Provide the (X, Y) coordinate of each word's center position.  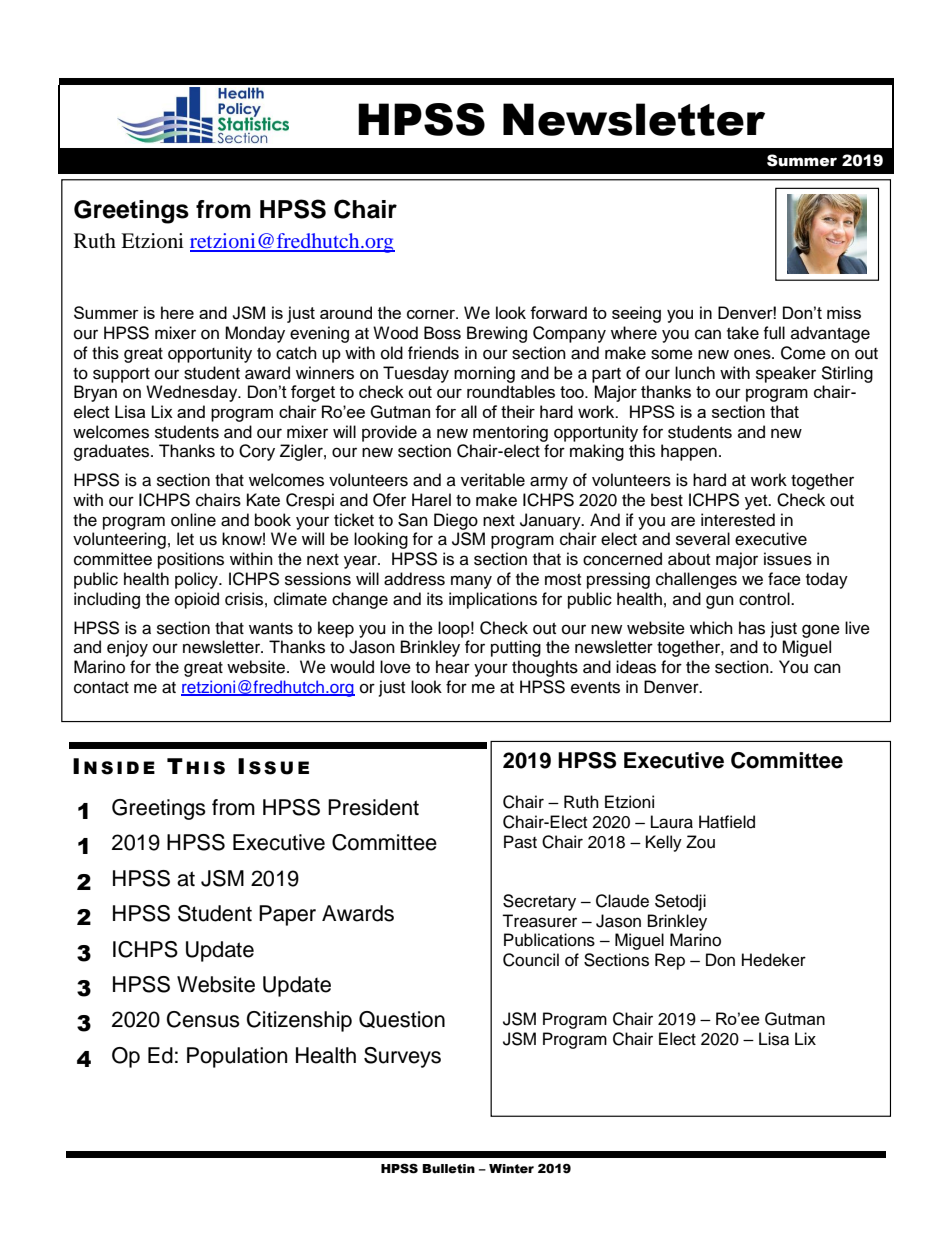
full (774, 333)
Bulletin (448, 1169)
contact (101, 688)
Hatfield (727, 822)
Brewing (497, 334)
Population (237, 1057)
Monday (255, 334)
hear (453, 667)
